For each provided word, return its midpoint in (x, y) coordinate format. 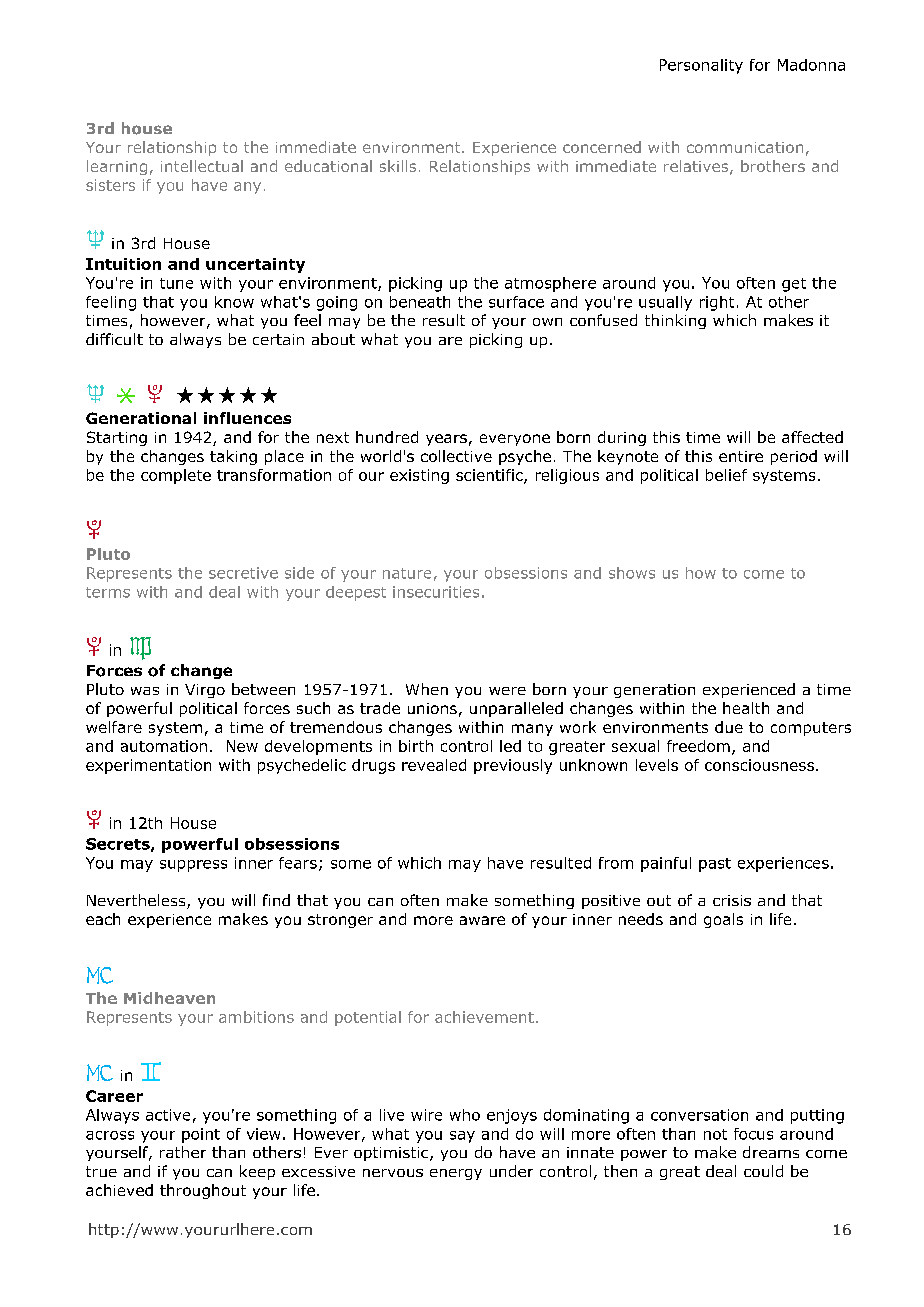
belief (726, 475)
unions (432, 708)
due (729, 727)
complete (176, 476)
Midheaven (169, 998)
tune (176, 283)
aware (482, 920)
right (717, 303)
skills (398, 166)
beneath (420, 302)
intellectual (202, 166)
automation (164, 746)
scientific (490, 476)
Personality (701, 66)
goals (723, 920)
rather (183, 1152)
